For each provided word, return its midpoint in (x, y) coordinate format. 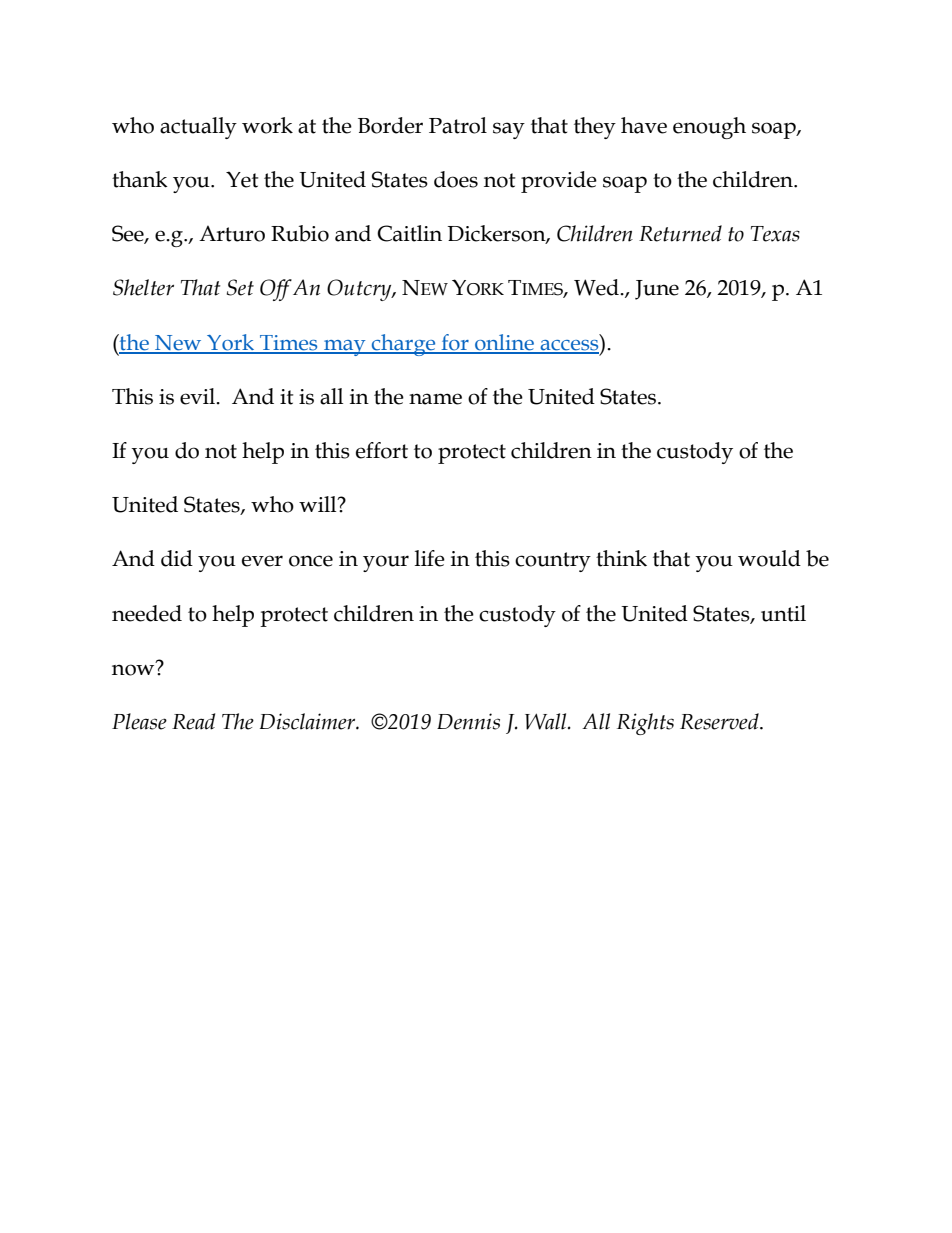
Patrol (458, 125)
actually (198, 128)
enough (709, 128)
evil (199, 396)
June (657, 290)
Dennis (468, 721)
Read (193, 721)
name (435, 399)
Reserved (720, 721)
